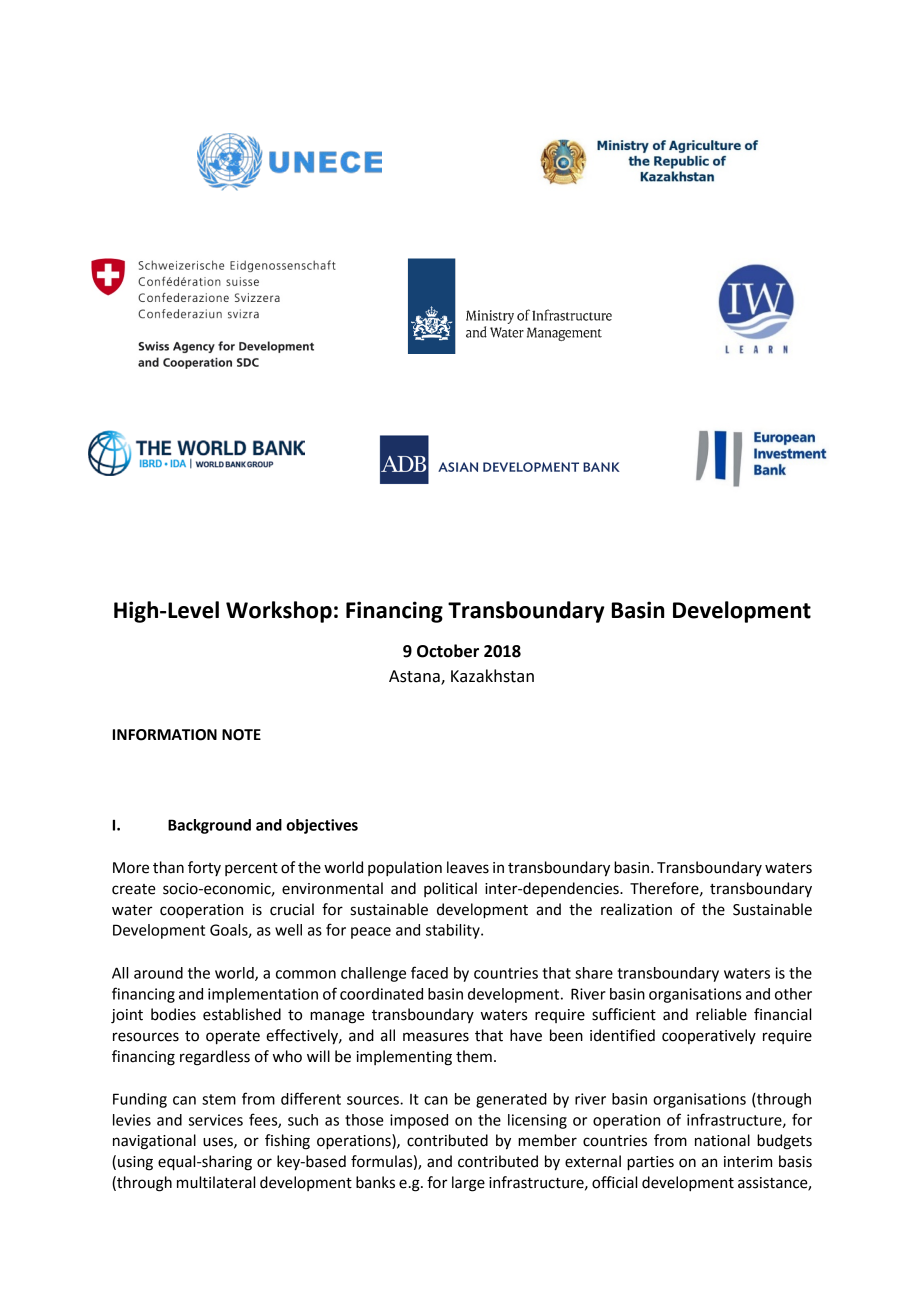  I want to click on leaves, so click(468, 867).
